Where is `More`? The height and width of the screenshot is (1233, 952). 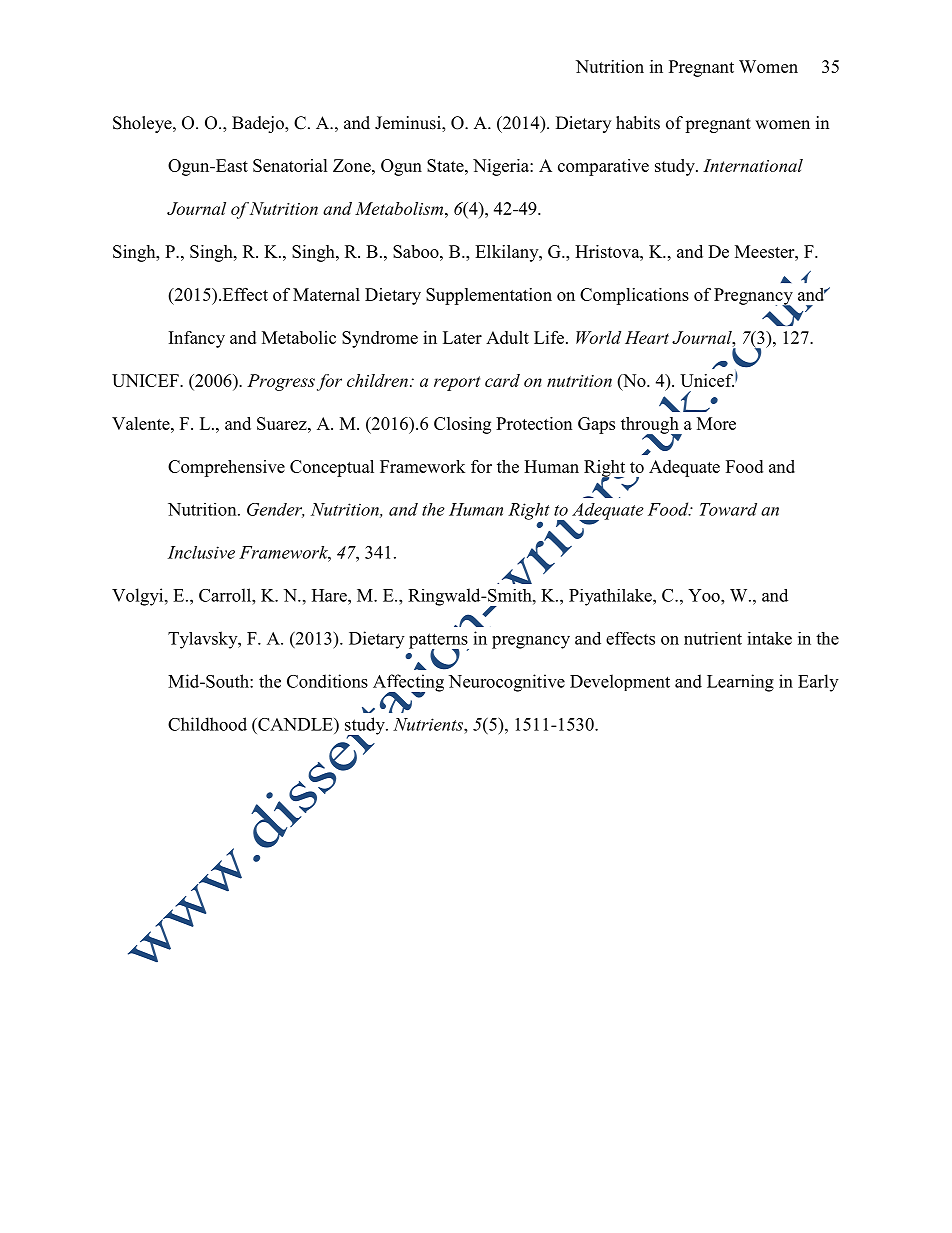
More is located at coordinates (716, 423).
